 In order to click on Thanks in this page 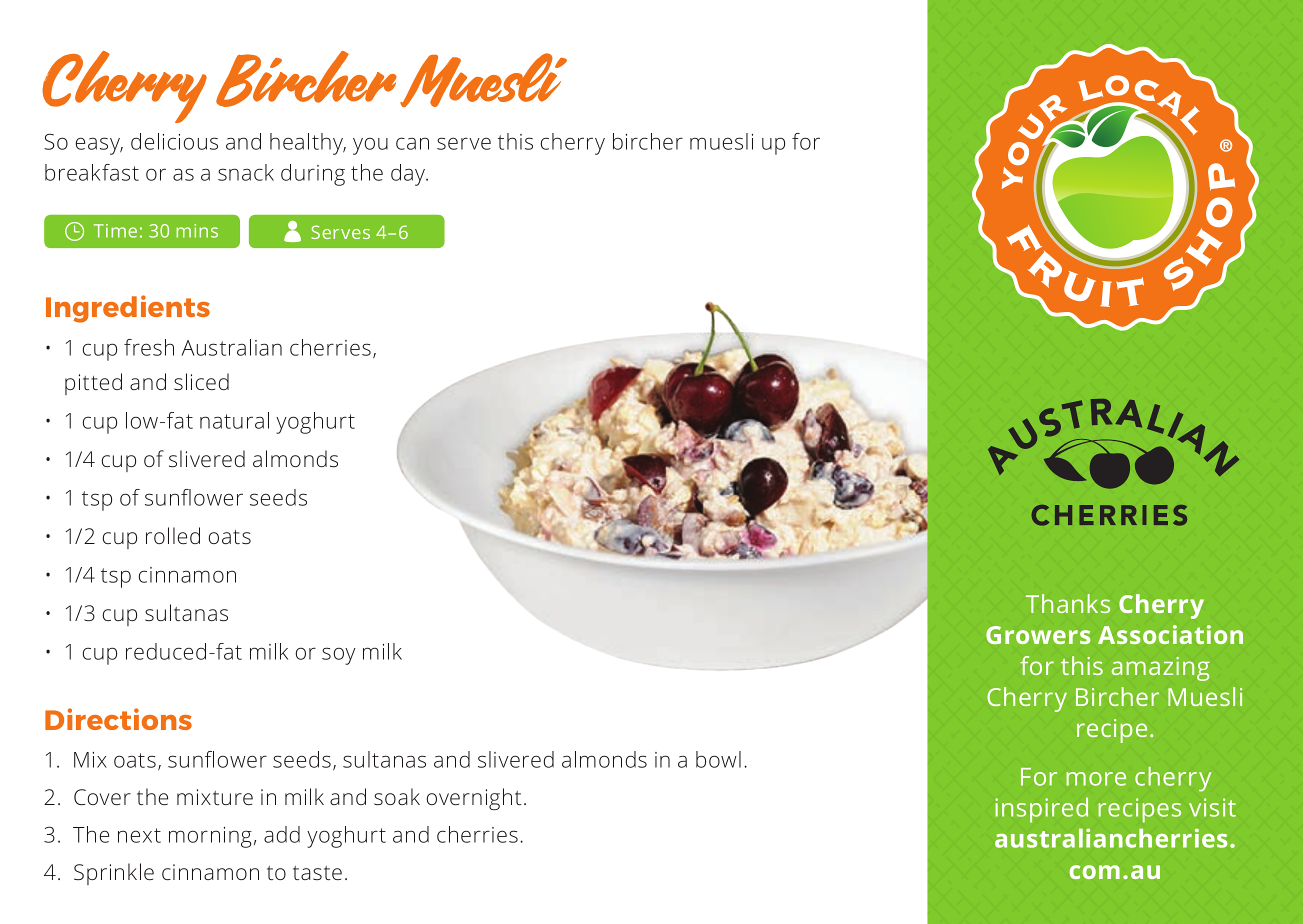, I will do `click(1068, 603)`.
